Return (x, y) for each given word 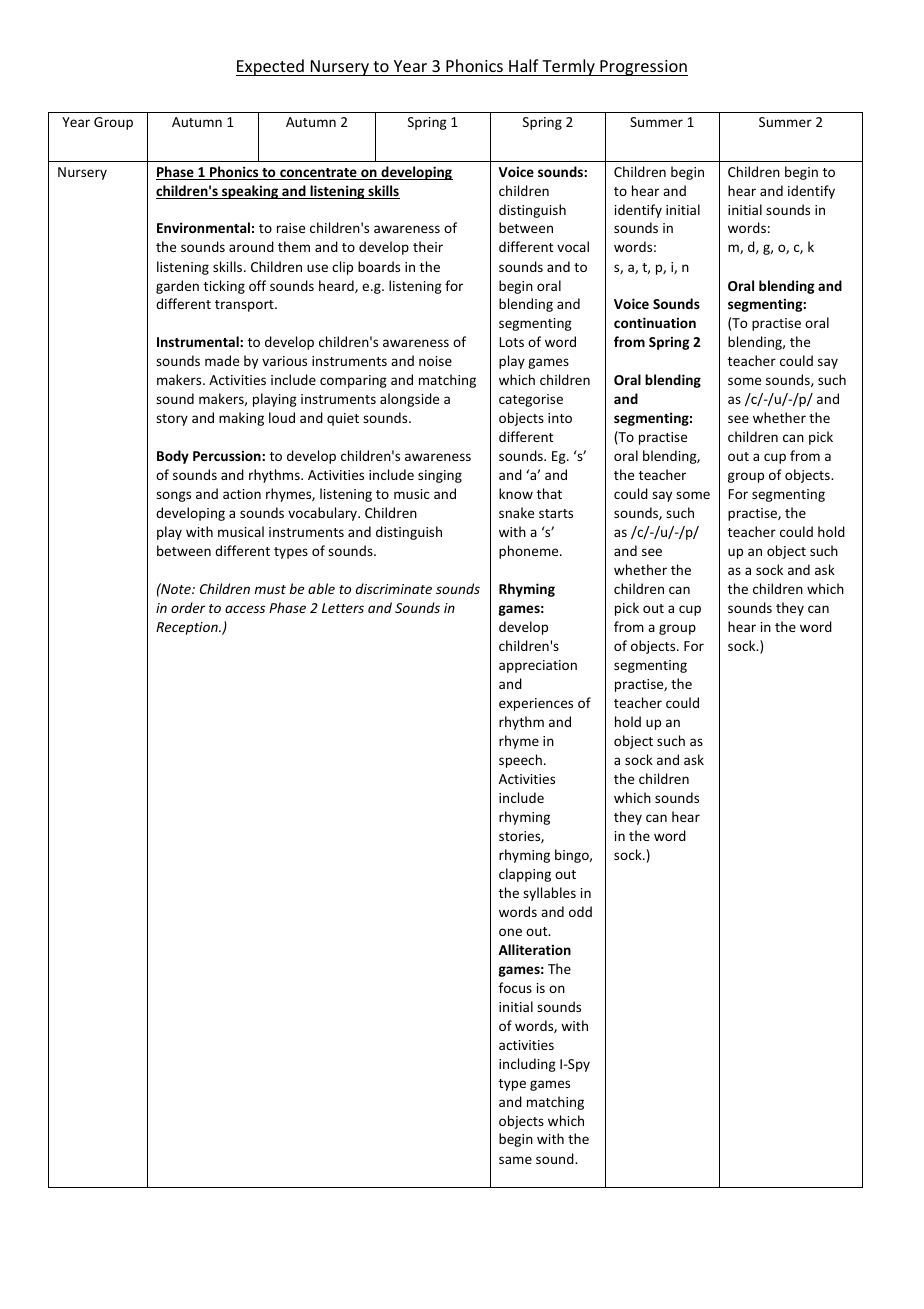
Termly (568, 67)
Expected (271, 67)
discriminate (394, 588)
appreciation (538, 666)
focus (515, 987)
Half (524, 65)
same (515, 1160)
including (527, 1065)
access (245, 609)
